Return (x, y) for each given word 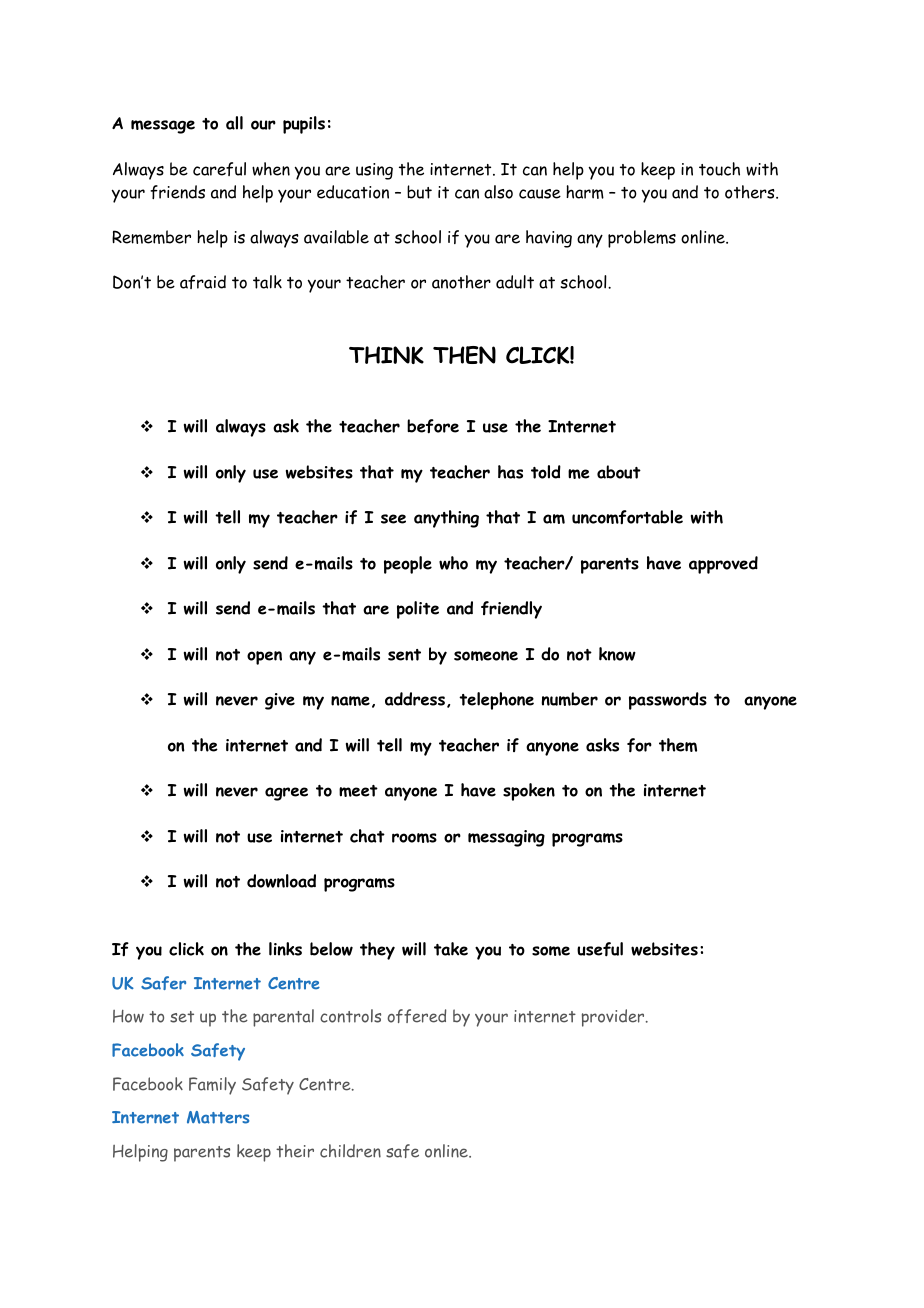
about (619, 472)
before (433, 426)
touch (719, 169)
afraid (203, 282)
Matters (218, 1117)
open (264, 658)
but (419, 192)
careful (219, 169)
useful (600, 949)
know (617, 654)
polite (418, 610)
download (281, 881)
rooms (414, 838)
